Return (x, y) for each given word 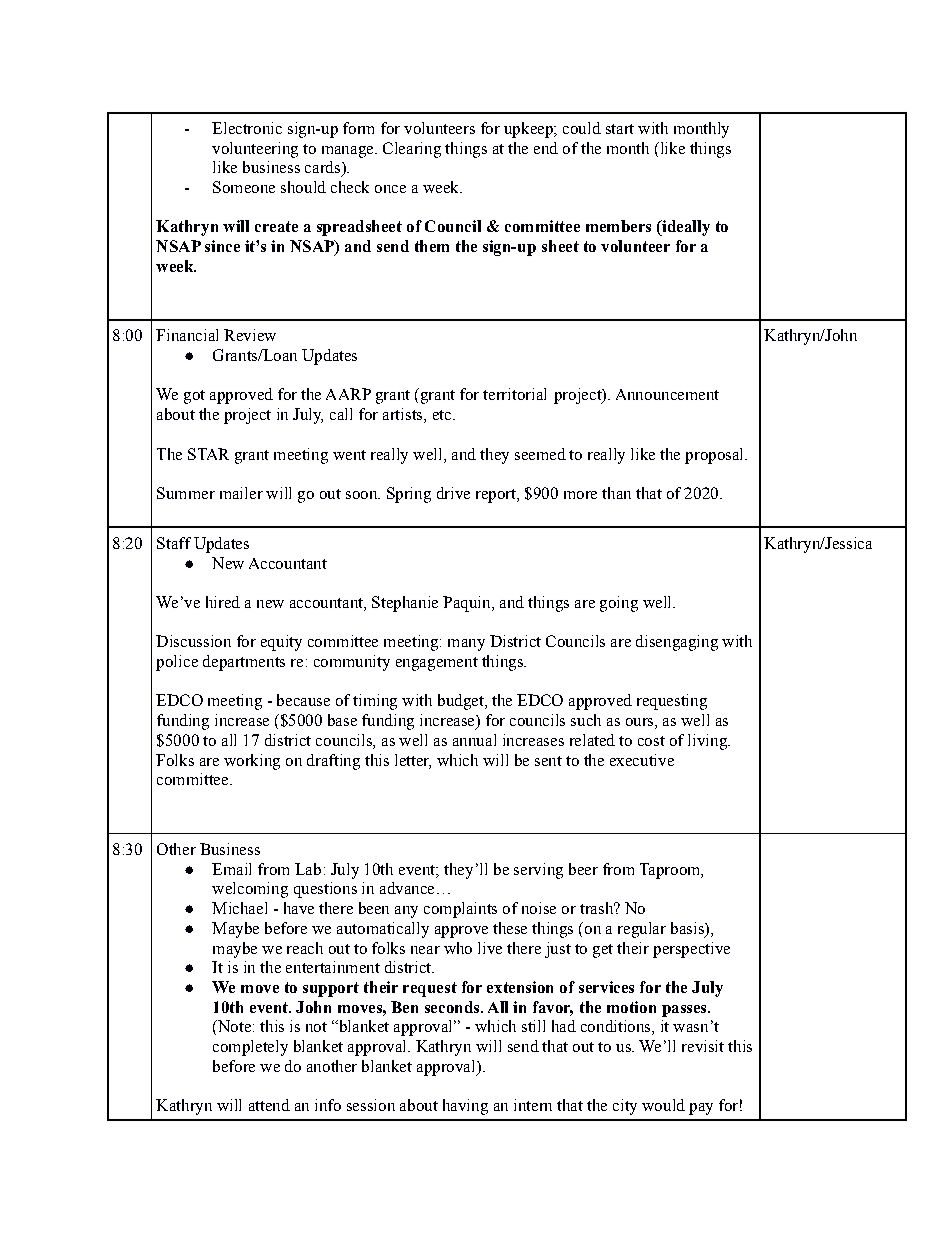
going (619, 604)
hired (223, 602)
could (582, 128)
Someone (244, 187)
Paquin (468, 604)
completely (250, 1048)
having (465, 1107)
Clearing (412, 150)
